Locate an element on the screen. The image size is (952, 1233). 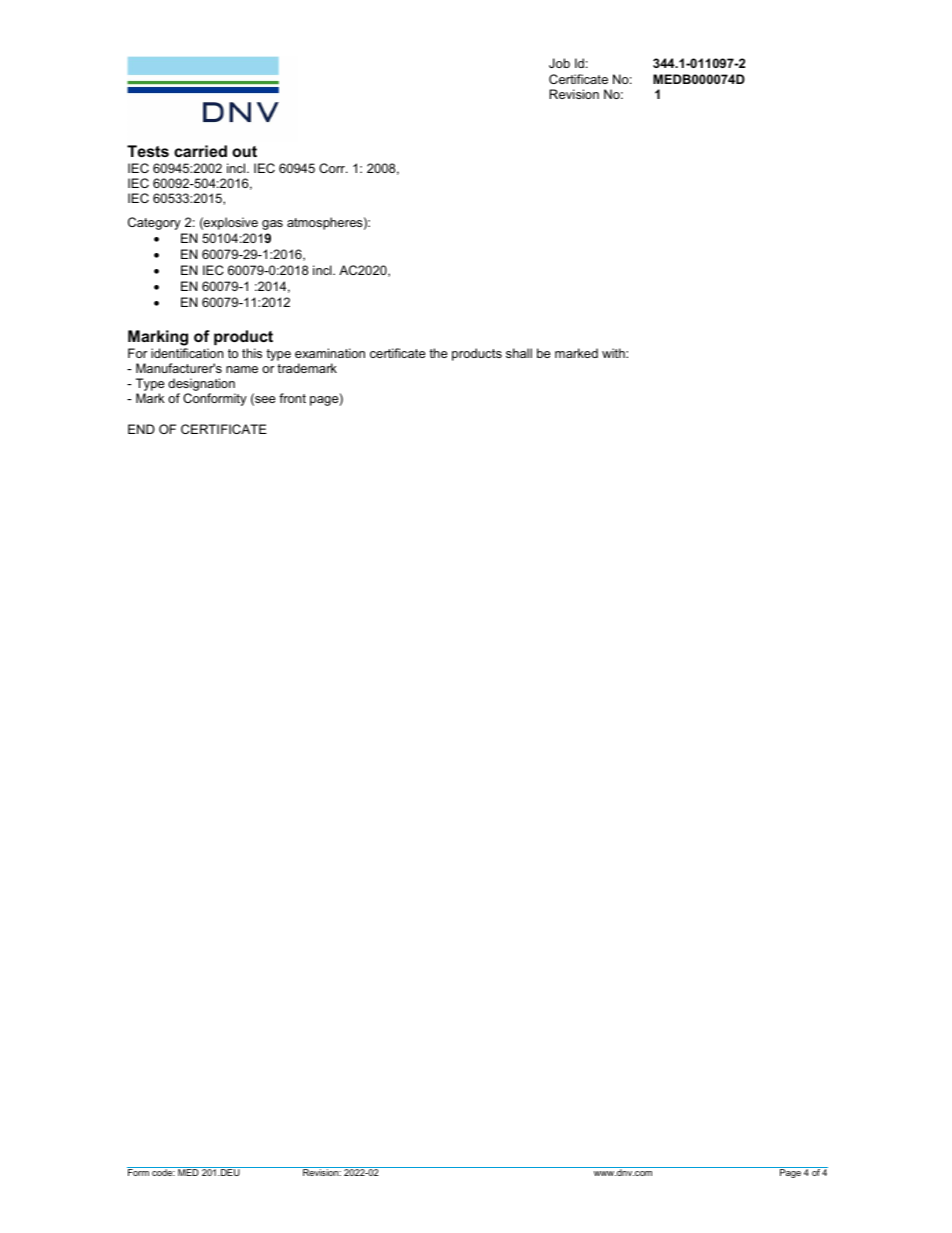
Tests is located at coordinates (148, 151).
